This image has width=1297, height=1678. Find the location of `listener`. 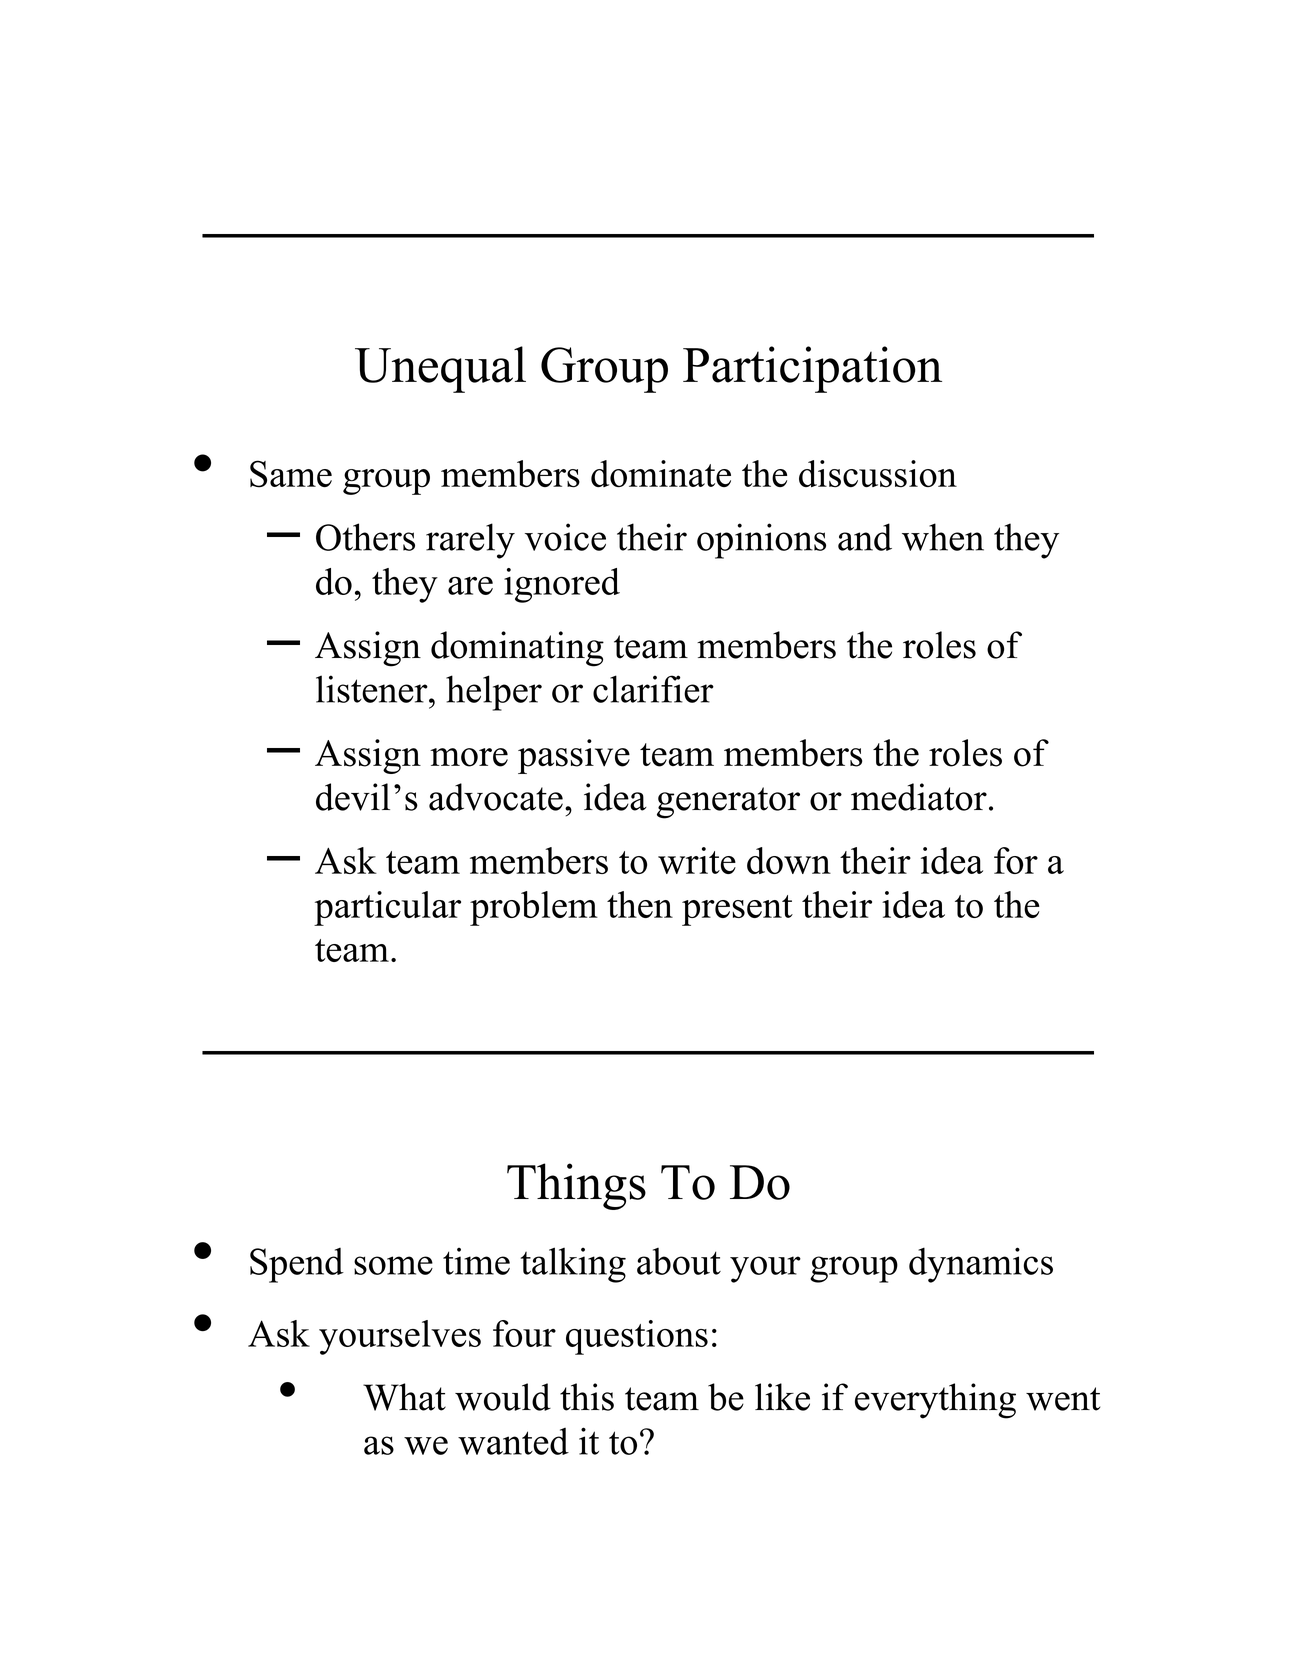

listener is located at coordinates (373, 689).
